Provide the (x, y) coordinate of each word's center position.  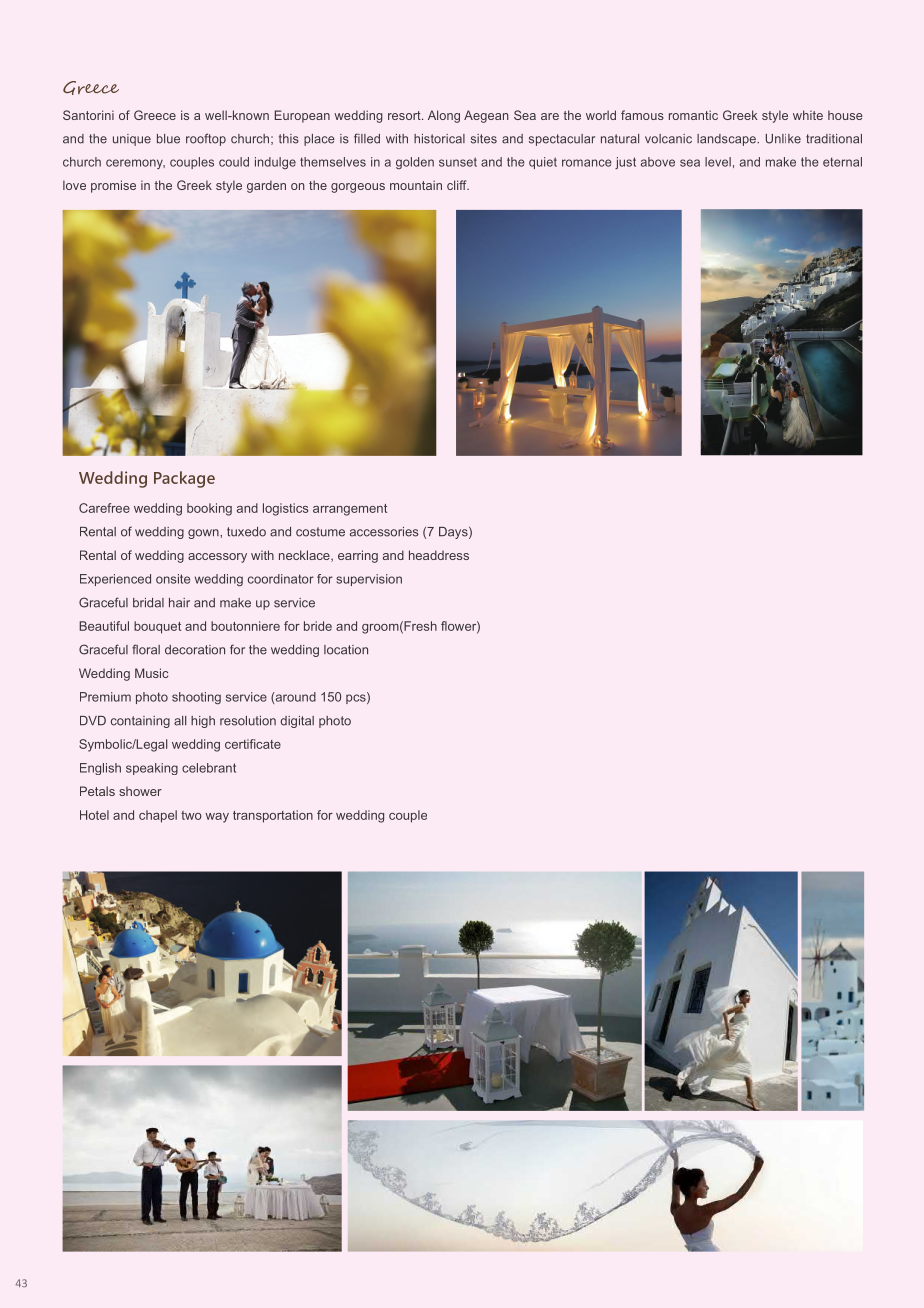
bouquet (157, 627)
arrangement (350, 510)
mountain (416, 185)
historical (439, 139)
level (718, 162)
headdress (439, 555)
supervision (369, 580)
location (346, 650)
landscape (727, 140)
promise (113, 186)
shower (140, 791)
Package (184, 479)
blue (168, 139)
